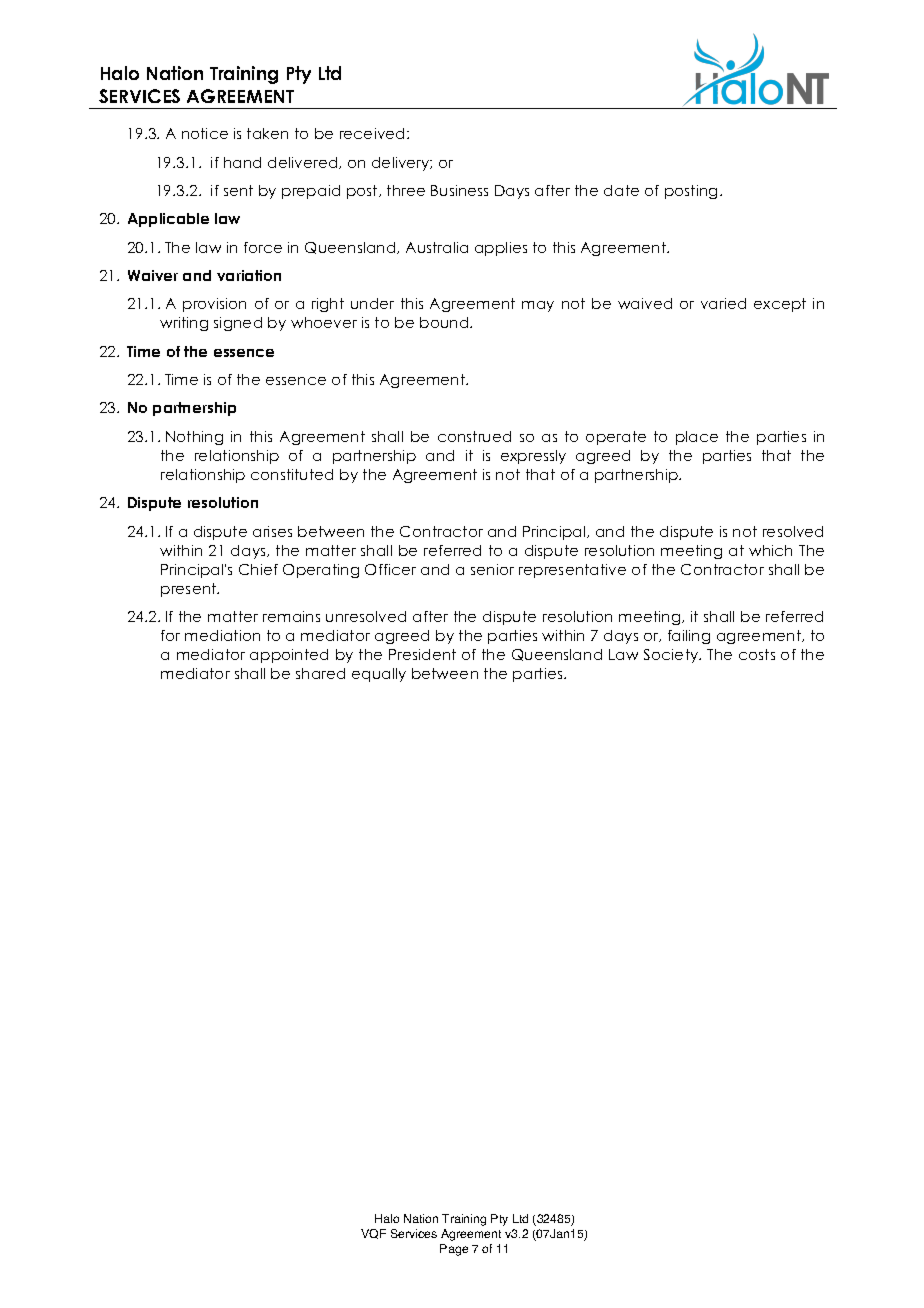 This screenshot has height=1308, width=924. What do you see at coordinates (242, 162) in the screenshot?
I see `hand` at bounding box center [242, 162].
